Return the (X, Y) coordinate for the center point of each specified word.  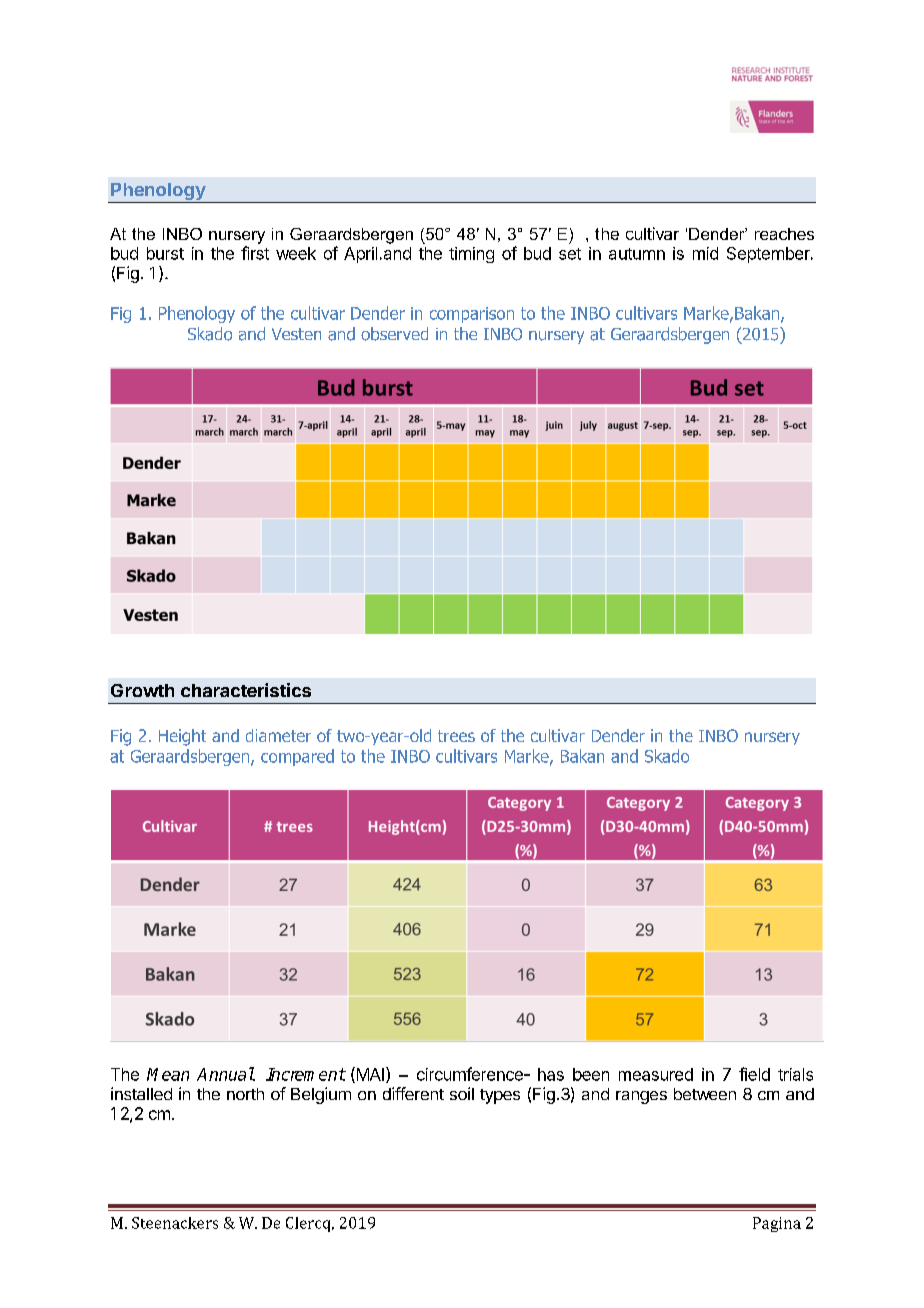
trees (456, 736)
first (255, 253)
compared (297, 757)
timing (471, 255)
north (245, 1094)
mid (705, 253)
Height (182, 737)
